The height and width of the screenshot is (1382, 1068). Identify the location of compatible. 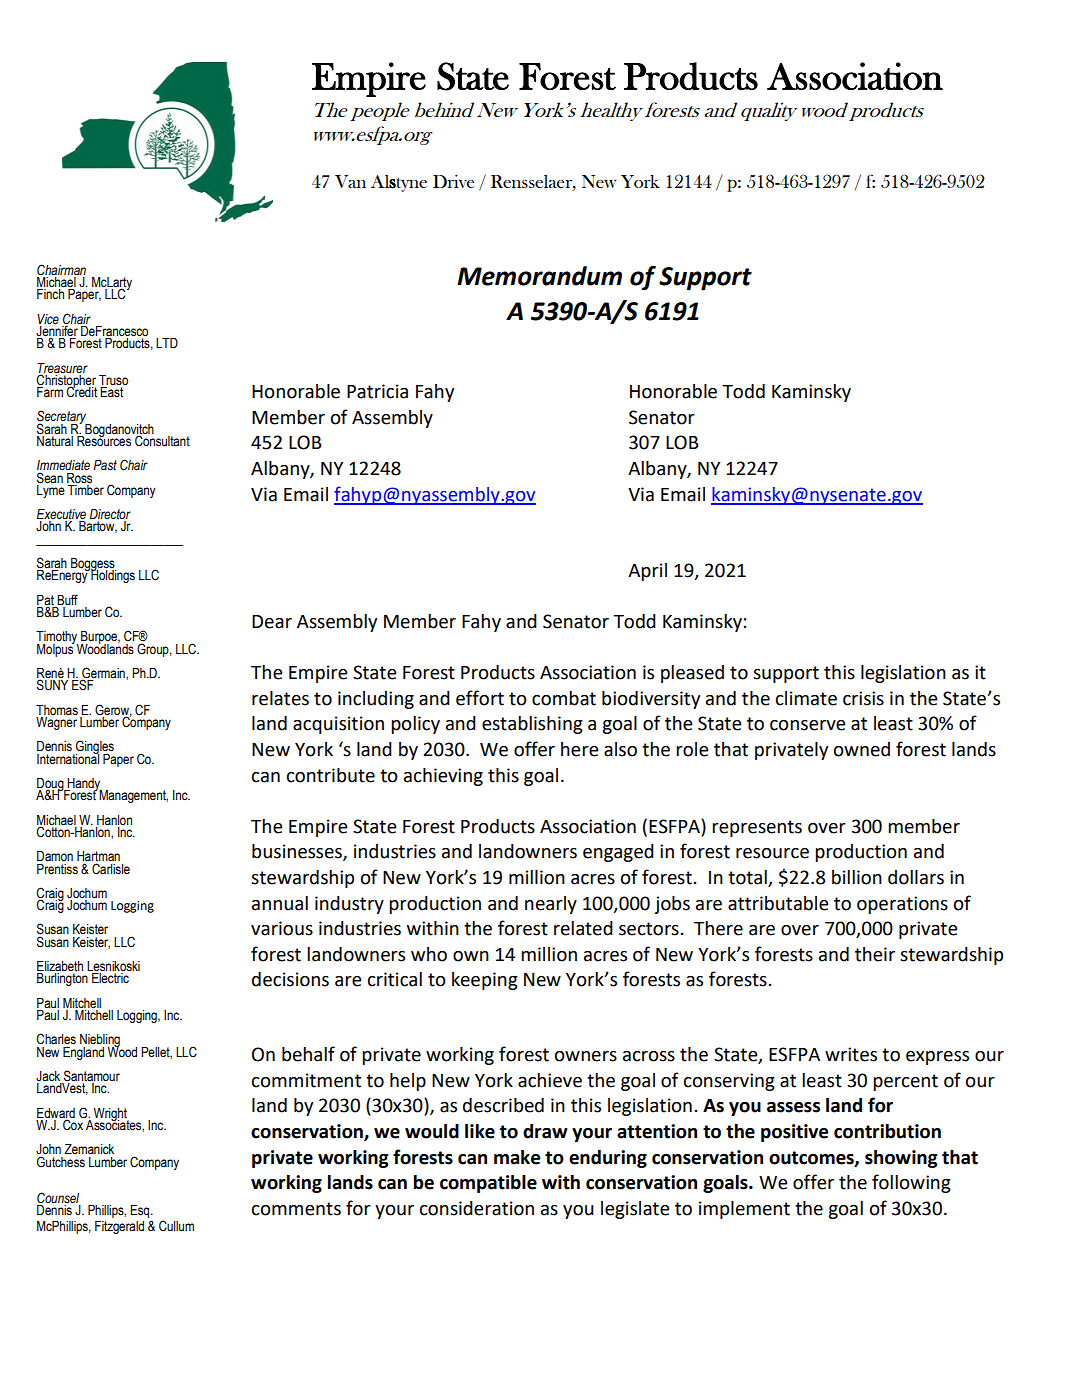
(488, 1184).
